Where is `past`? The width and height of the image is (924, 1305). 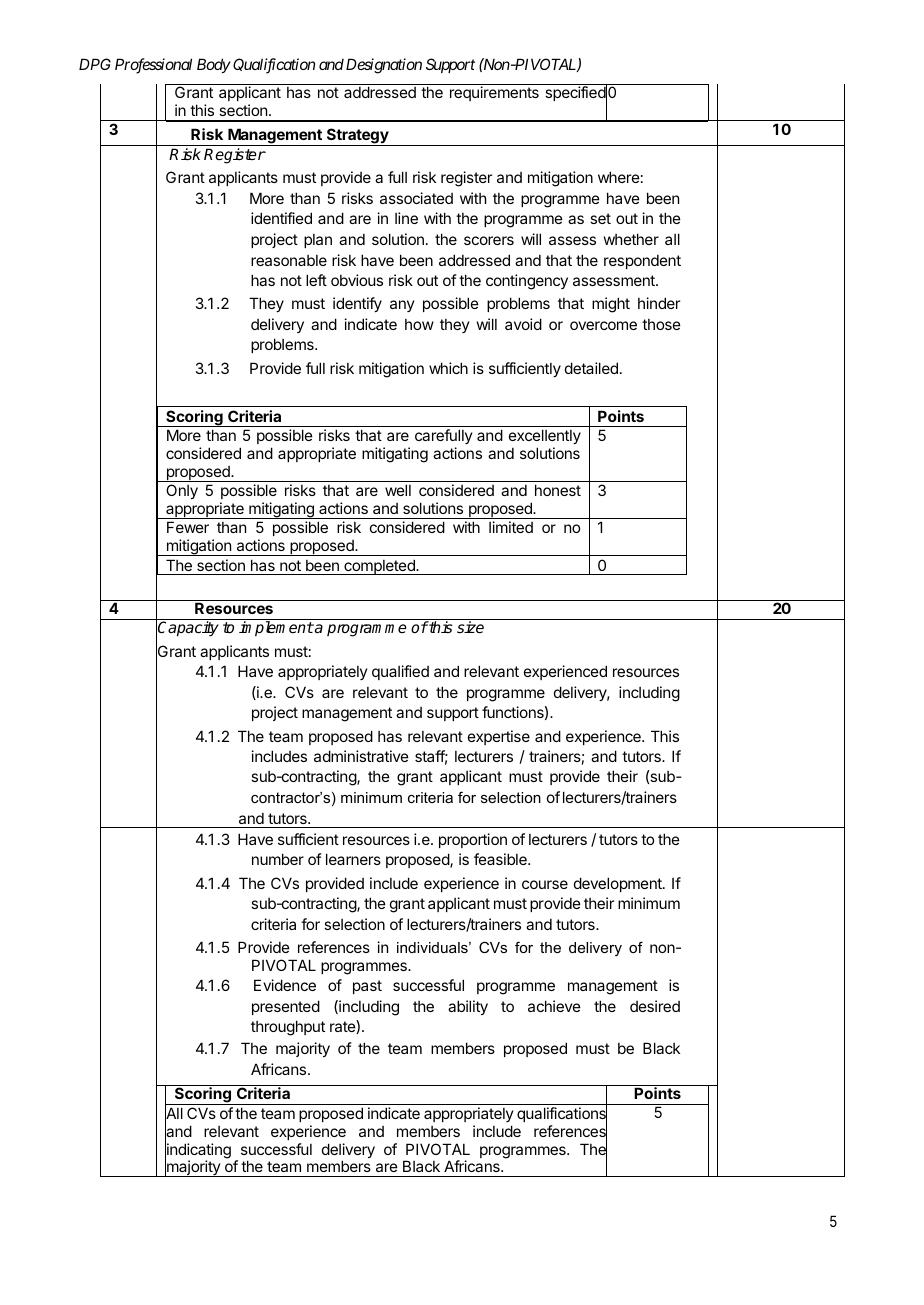
past is located at coordinates (367, 987).
